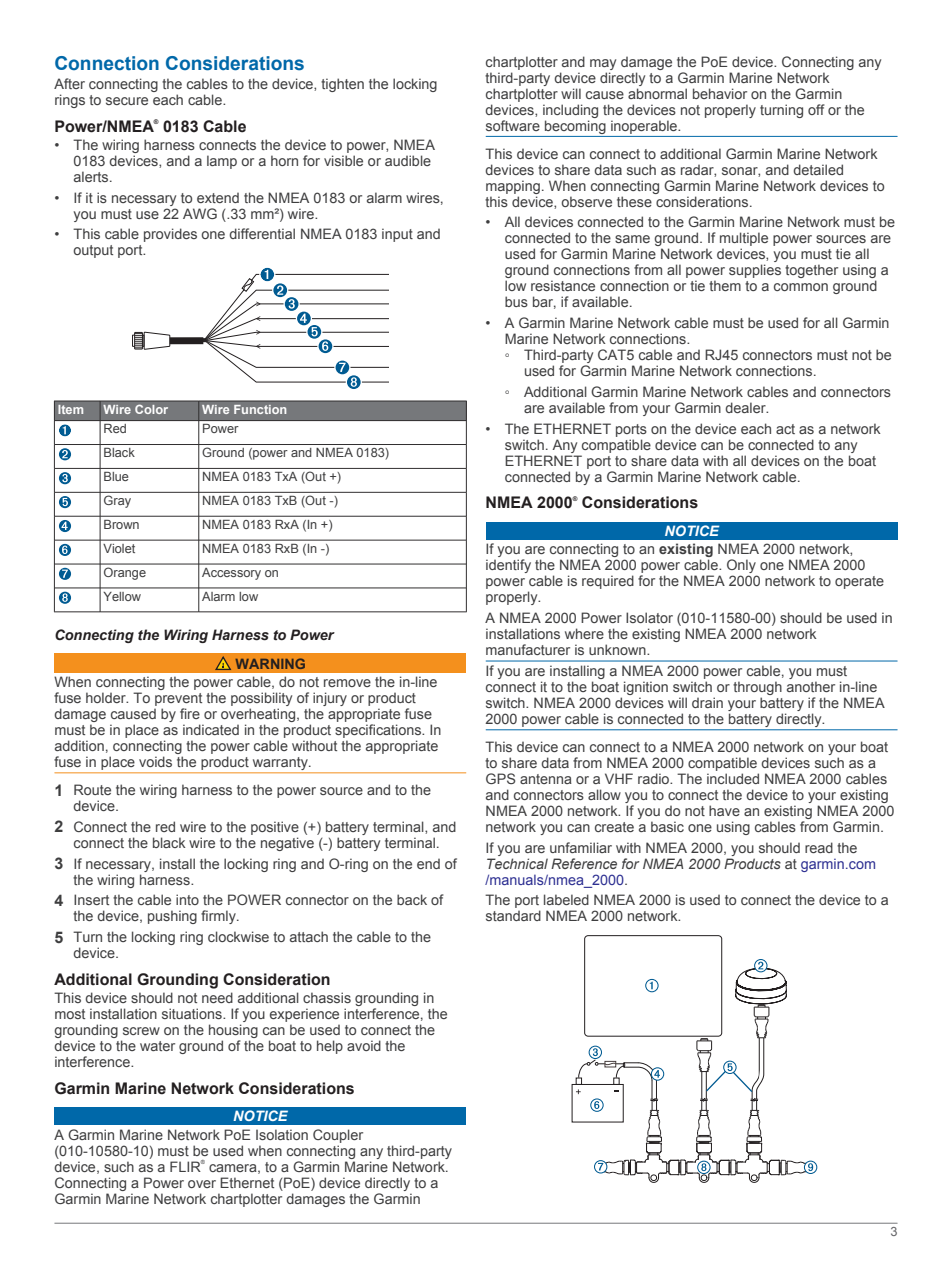 The width and height of the image is (952, 1265). I want to click on voids, so click(155, 761).
